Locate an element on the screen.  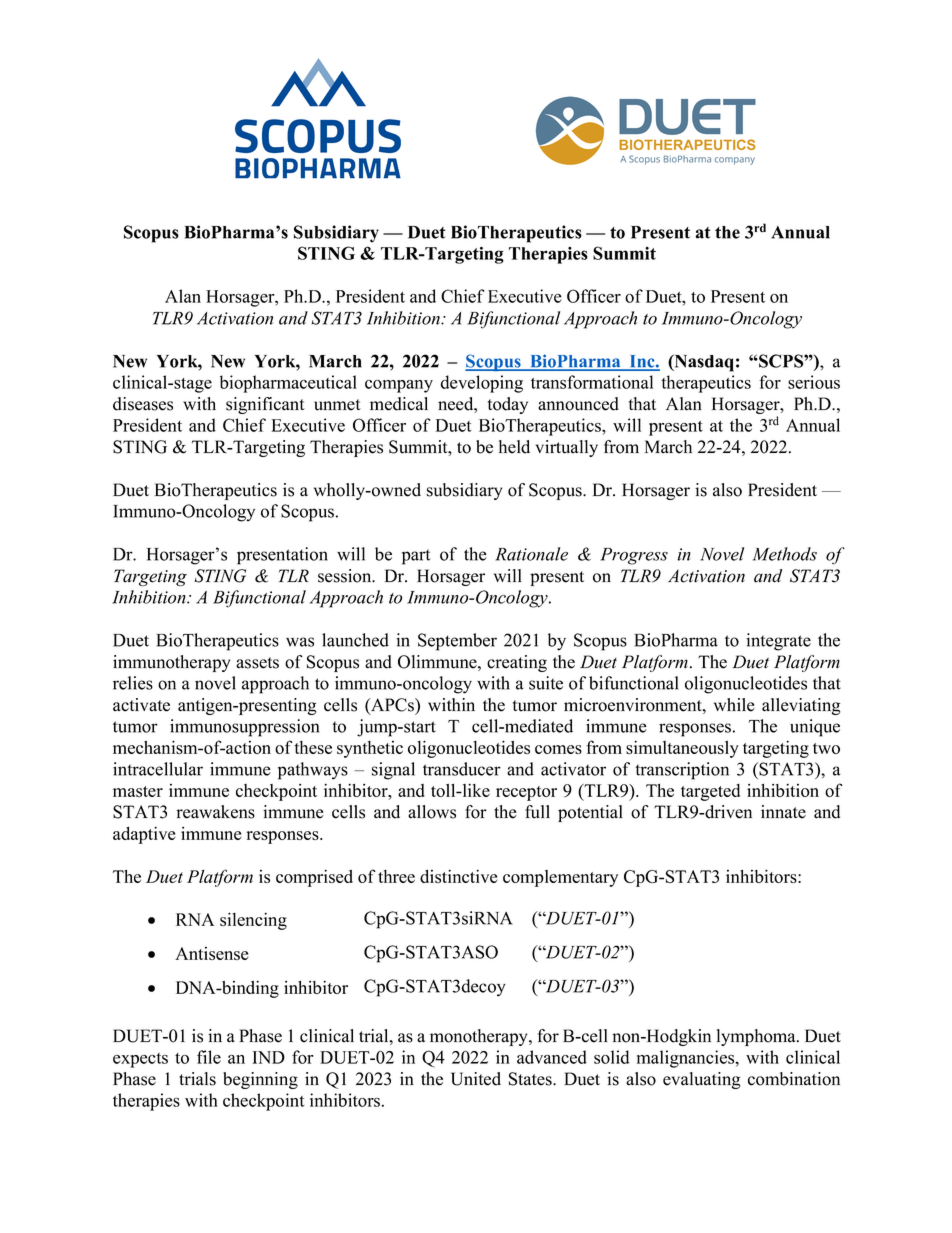
file is located at coordinates (209, 1057).
